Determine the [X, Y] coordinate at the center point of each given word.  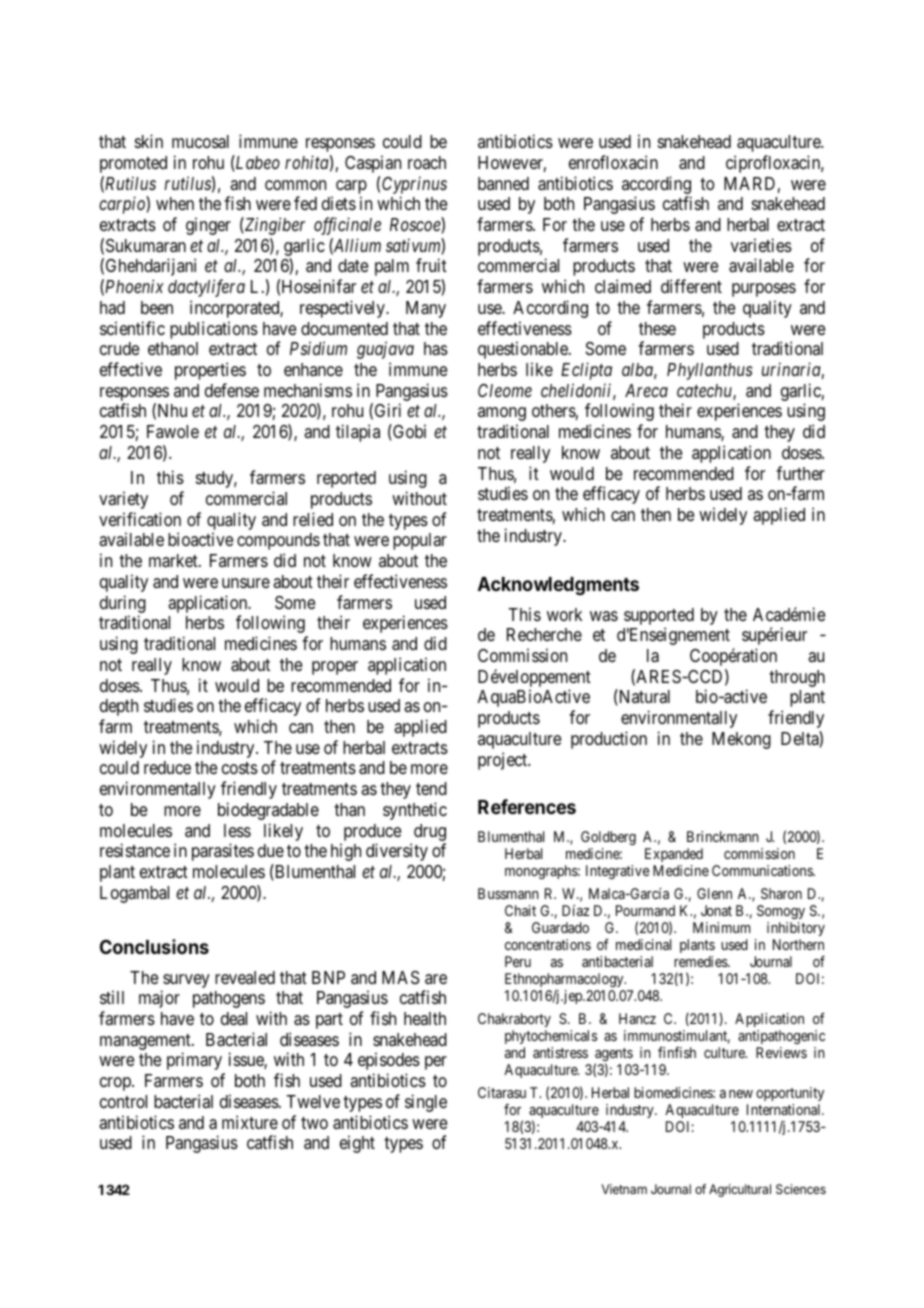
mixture [250, 1122]
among [502, 414]
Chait [520, 910]
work [564, 614]
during [123, 604]
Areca [646, 390]
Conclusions [154, 946]
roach [427, 162]
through [797, 678]
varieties [761, 245]
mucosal [200, 142]
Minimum [721, 927]
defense [232, 390]
